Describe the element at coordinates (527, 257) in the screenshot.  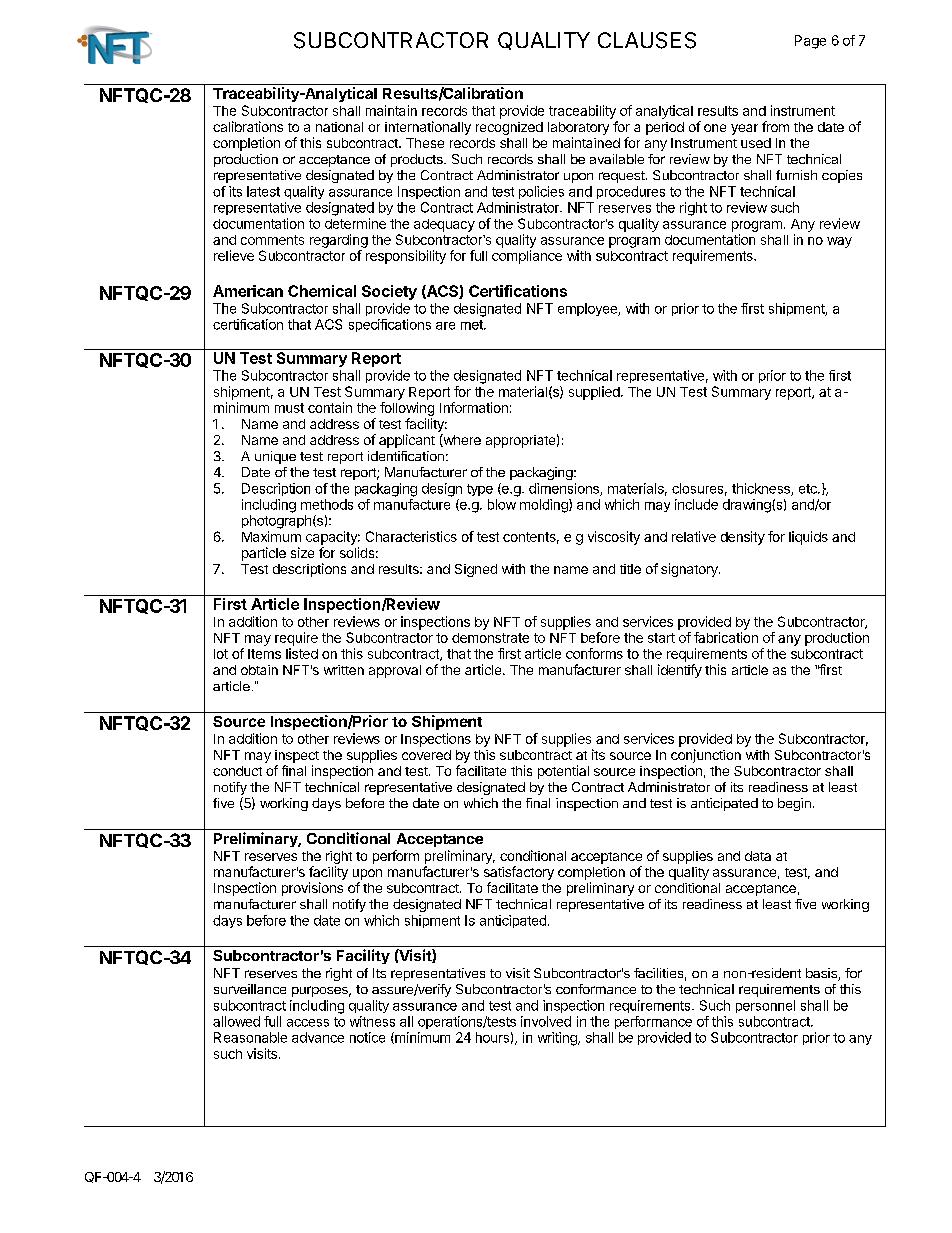
I see `compliance` at that location.
